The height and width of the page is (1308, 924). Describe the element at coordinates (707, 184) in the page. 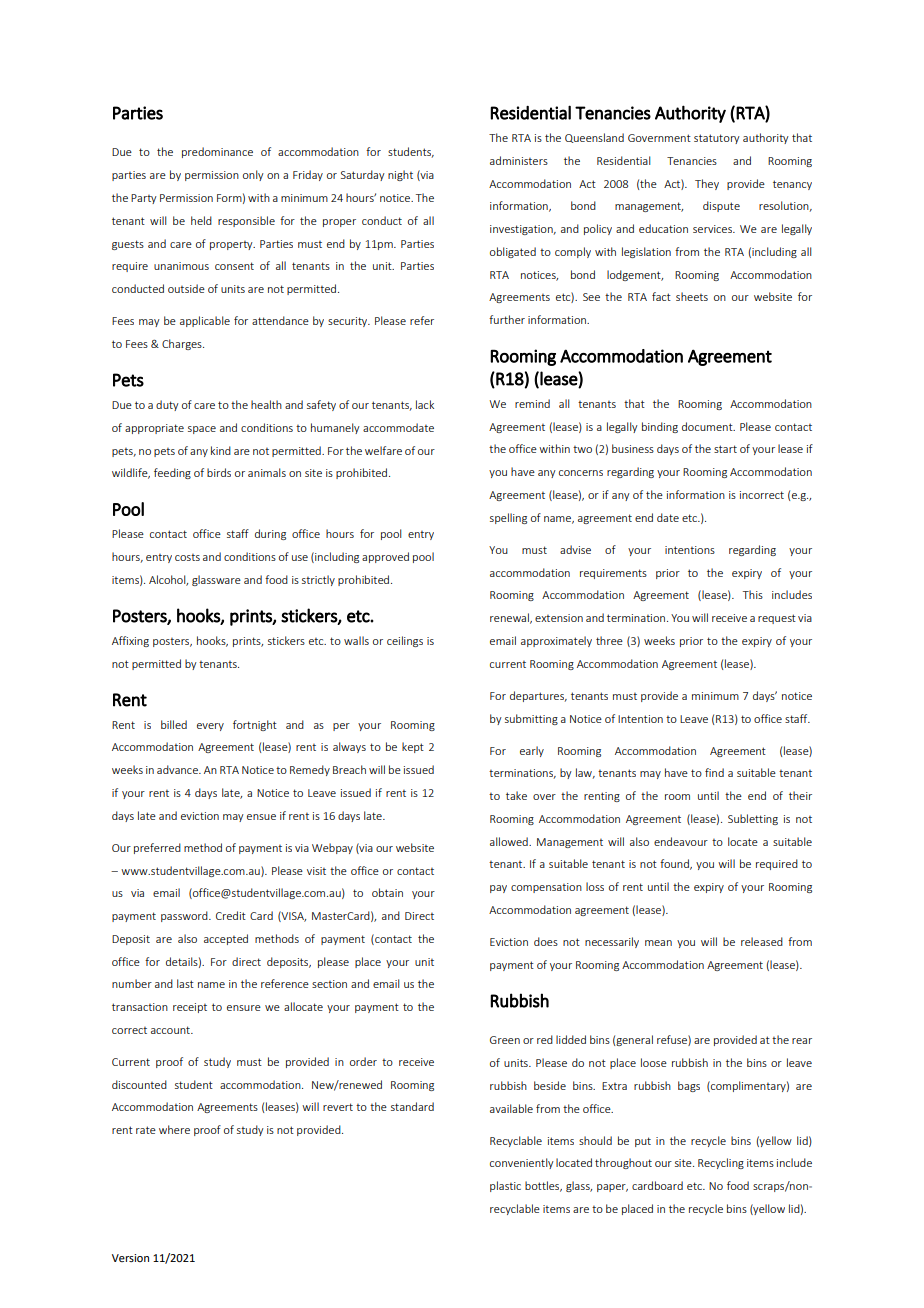

I see `They` at that location.
